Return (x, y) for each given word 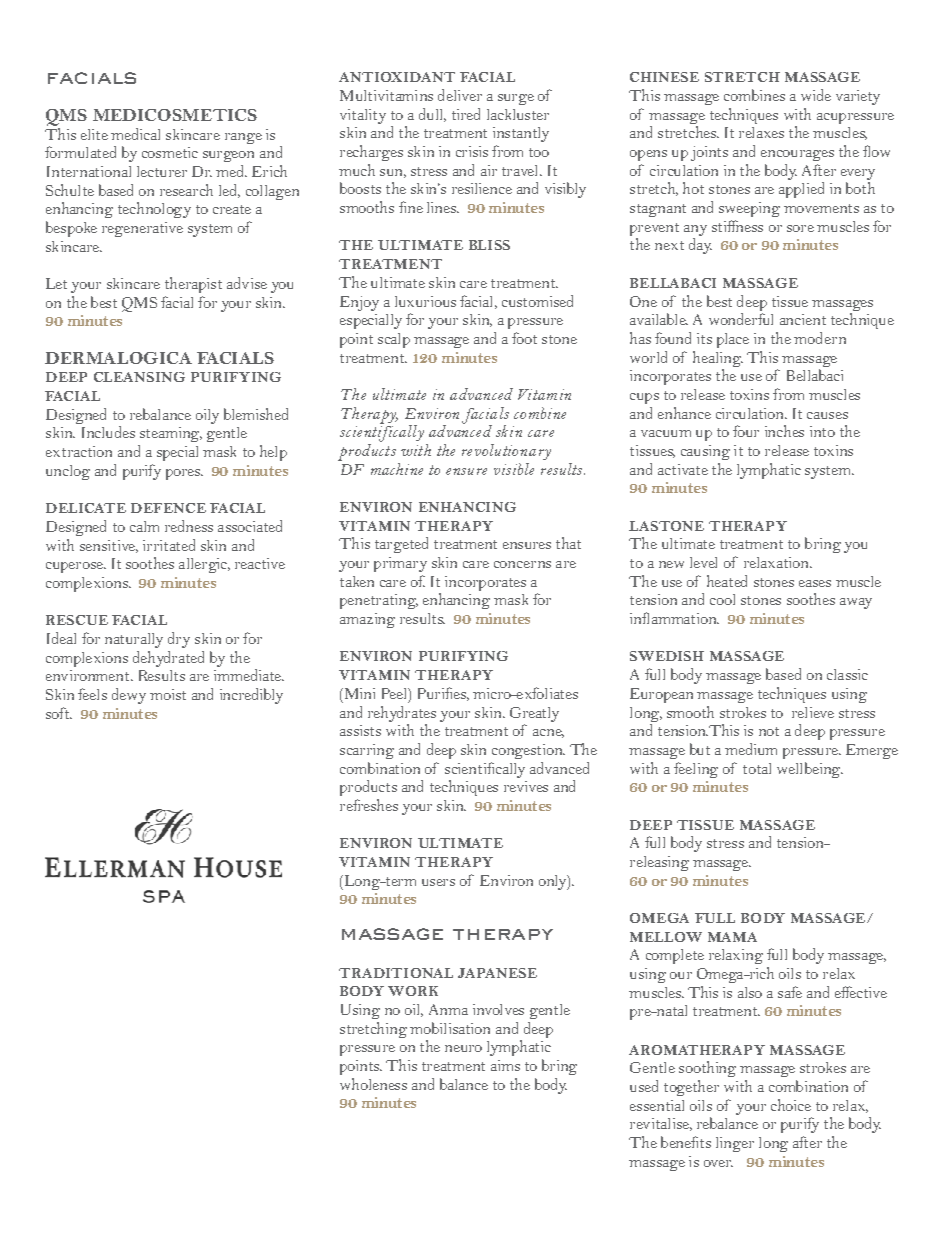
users (438, 882)
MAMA (732, 937)
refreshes (369, 805)
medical (135, 134)
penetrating (379, 601)
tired (466, 114)
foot (524, 338)
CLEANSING (139, 377)
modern (820, 338)
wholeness (373, 1084)
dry (179, 640)
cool (722, 599)
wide (816, 95)
